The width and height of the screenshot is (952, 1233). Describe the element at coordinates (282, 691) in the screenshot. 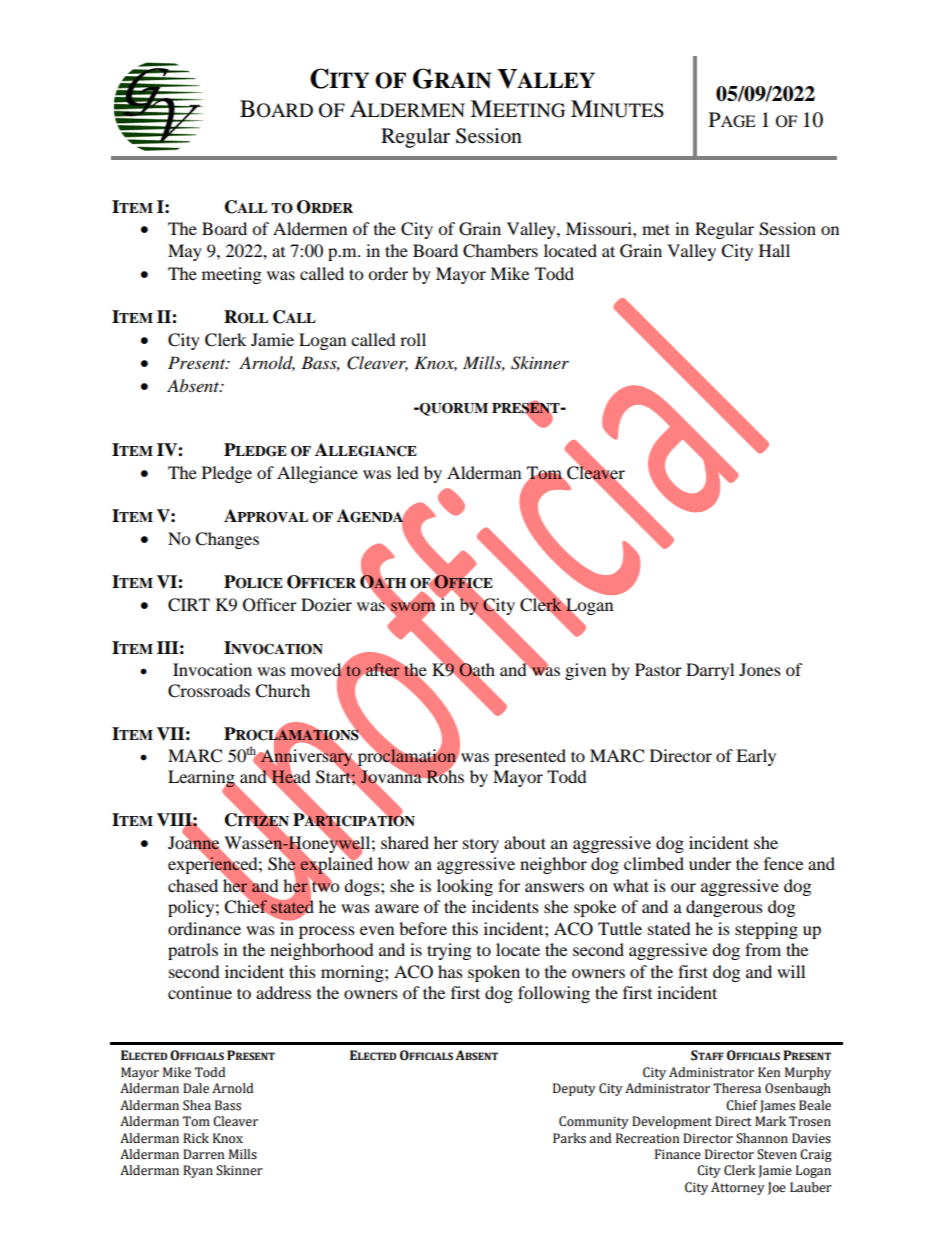

I see `Church` at that location.
